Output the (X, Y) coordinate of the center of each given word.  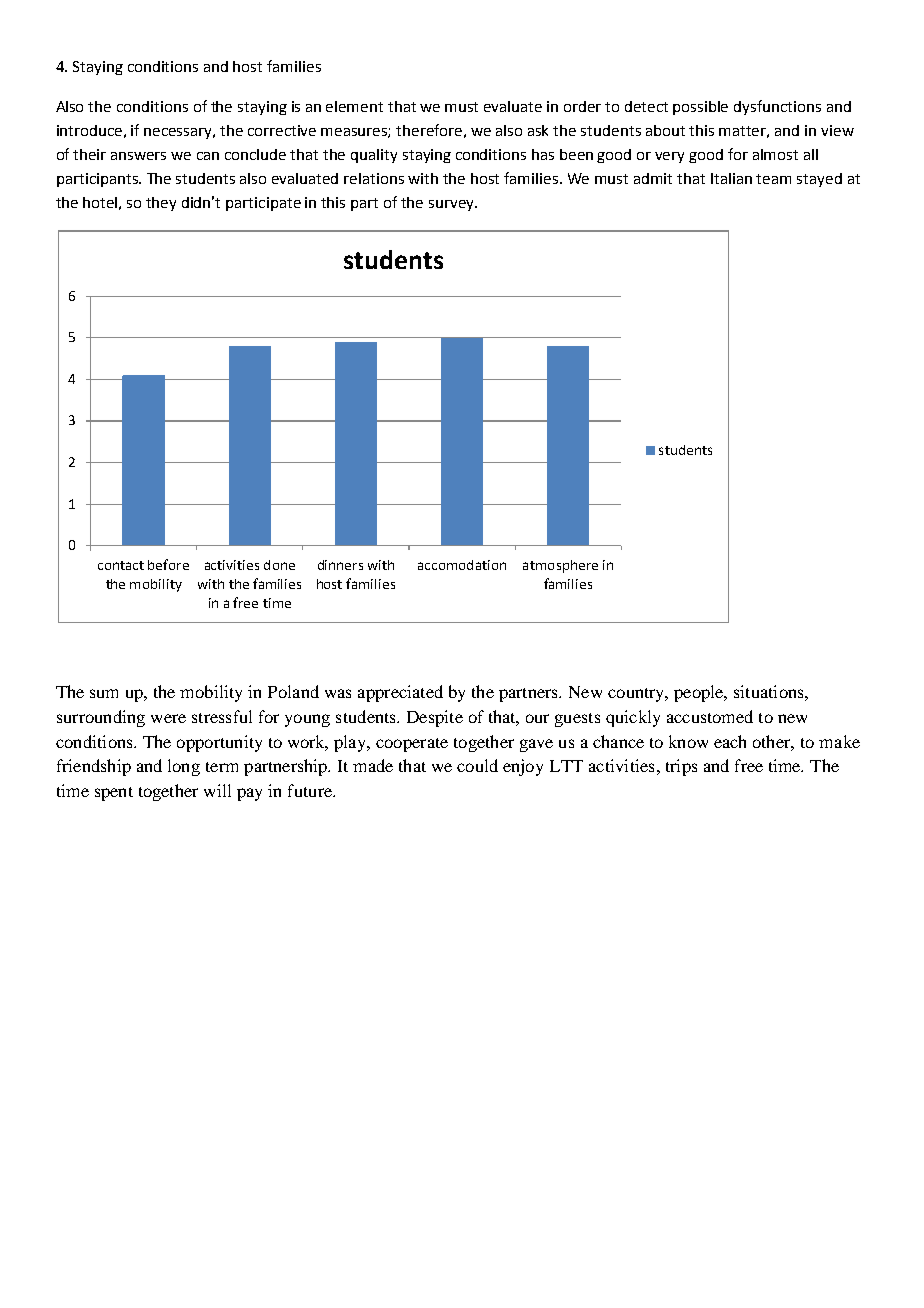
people (700, 693)
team (773, 179)
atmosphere (560, 566)
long (184, 767)
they (161, 204)
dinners (340, 565)
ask (538, 130)
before (168, 564)
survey (452, 205)
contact (121, 565)
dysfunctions (777, 107)
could (477, 765)
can (208, 156)
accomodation (462, 565)
